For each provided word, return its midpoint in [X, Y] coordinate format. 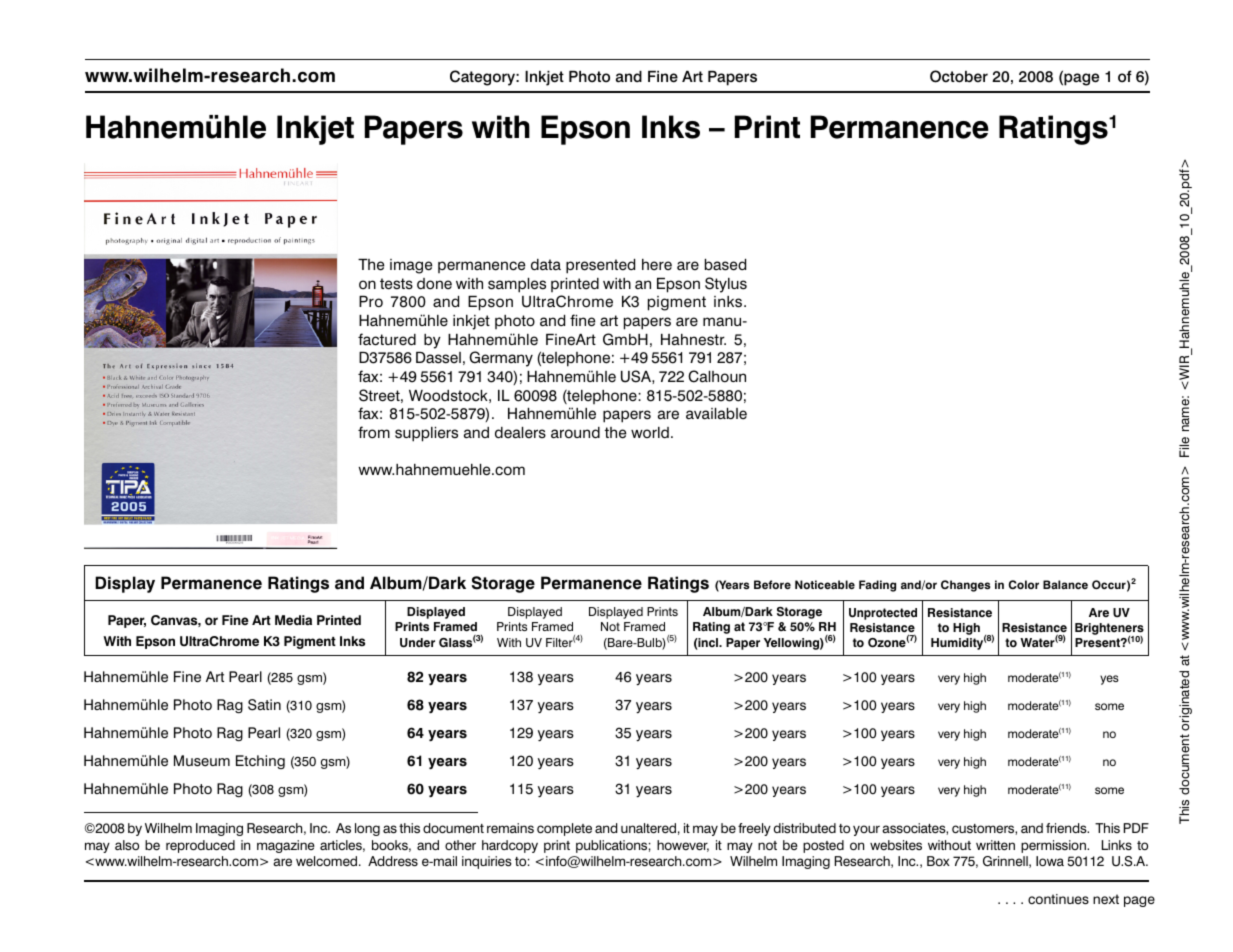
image [411, 266]
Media [293, 620]
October [959, 76]
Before [772, 584]
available [716, 414]
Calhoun [717, 376]
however [683, 846]
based [725, 265]
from [374, 432]
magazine [286, 846]
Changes [965, 586]
